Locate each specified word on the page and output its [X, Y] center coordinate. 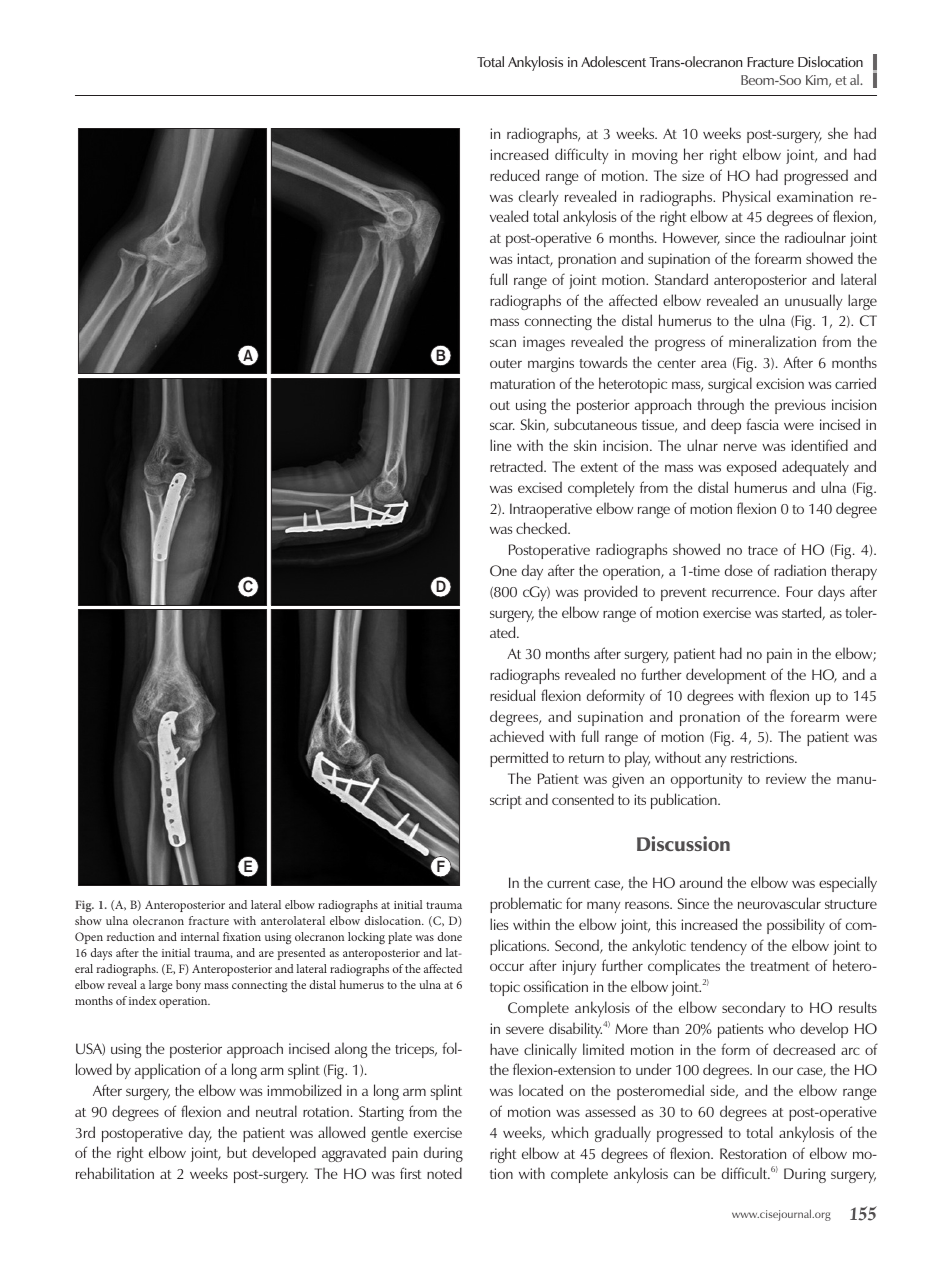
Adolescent [613, 61]
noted [444, 1173]
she [838, 133]
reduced [514, 175]
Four [799, 591]
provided [610, 593]
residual [512, 695]
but [237, 1152]
